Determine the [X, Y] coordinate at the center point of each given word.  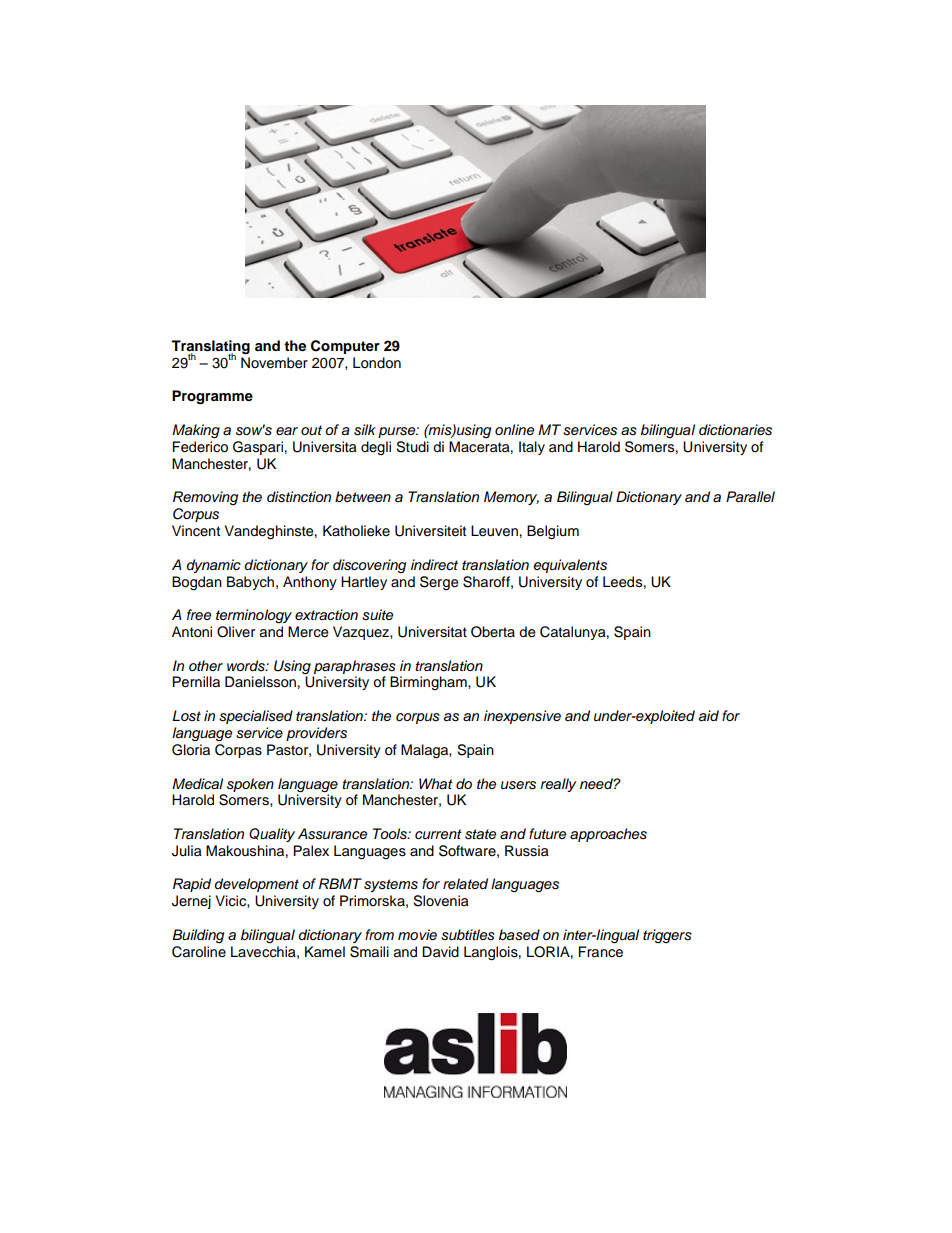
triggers [667, 936]
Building [198, 936]
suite [377, 615]
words [247, 666]
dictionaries [735, 430]
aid [709, 716]
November [274, 363]
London [377, 363]
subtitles [468, 935]
